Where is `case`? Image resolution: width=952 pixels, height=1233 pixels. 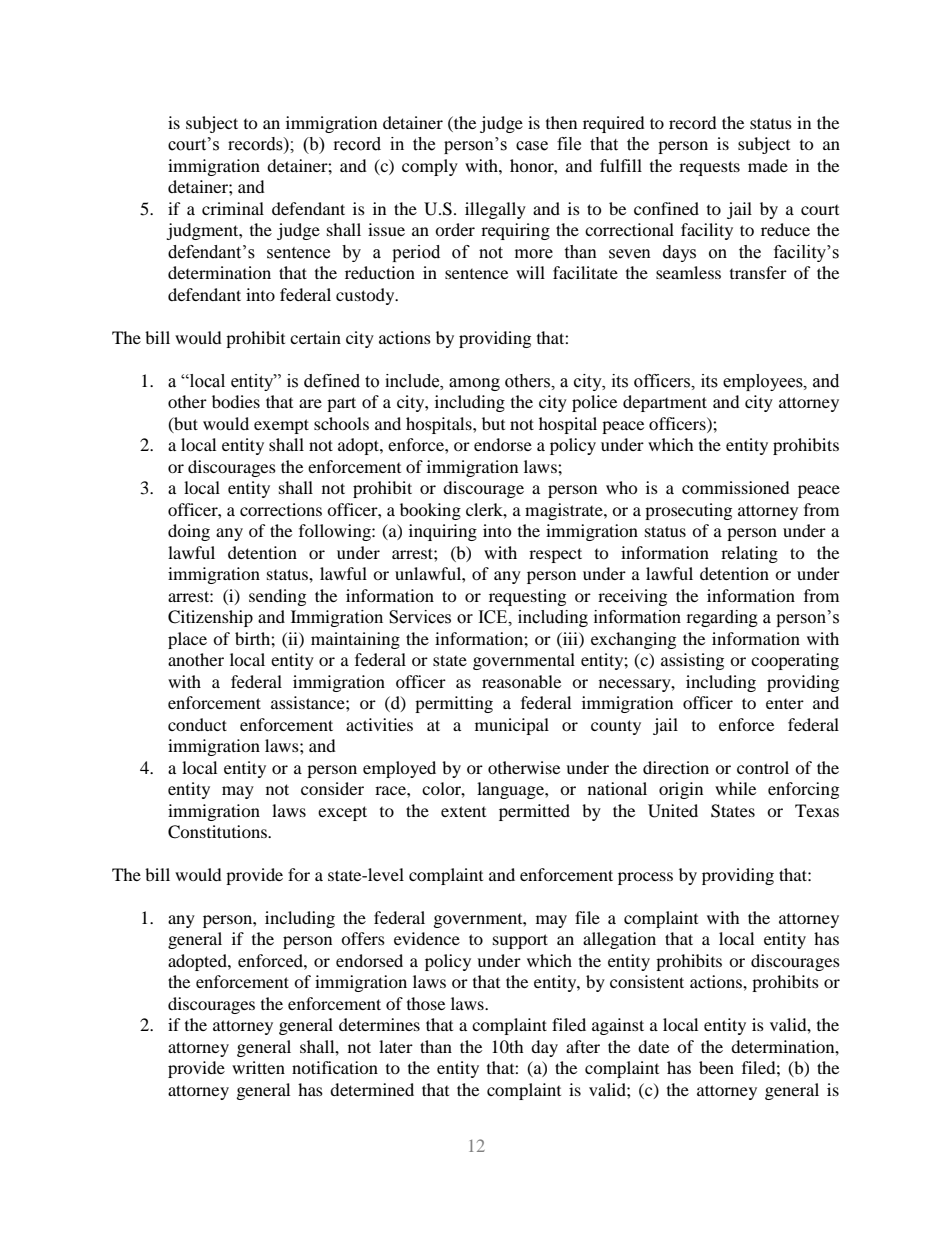
case is located at coordinates (532, 146).
